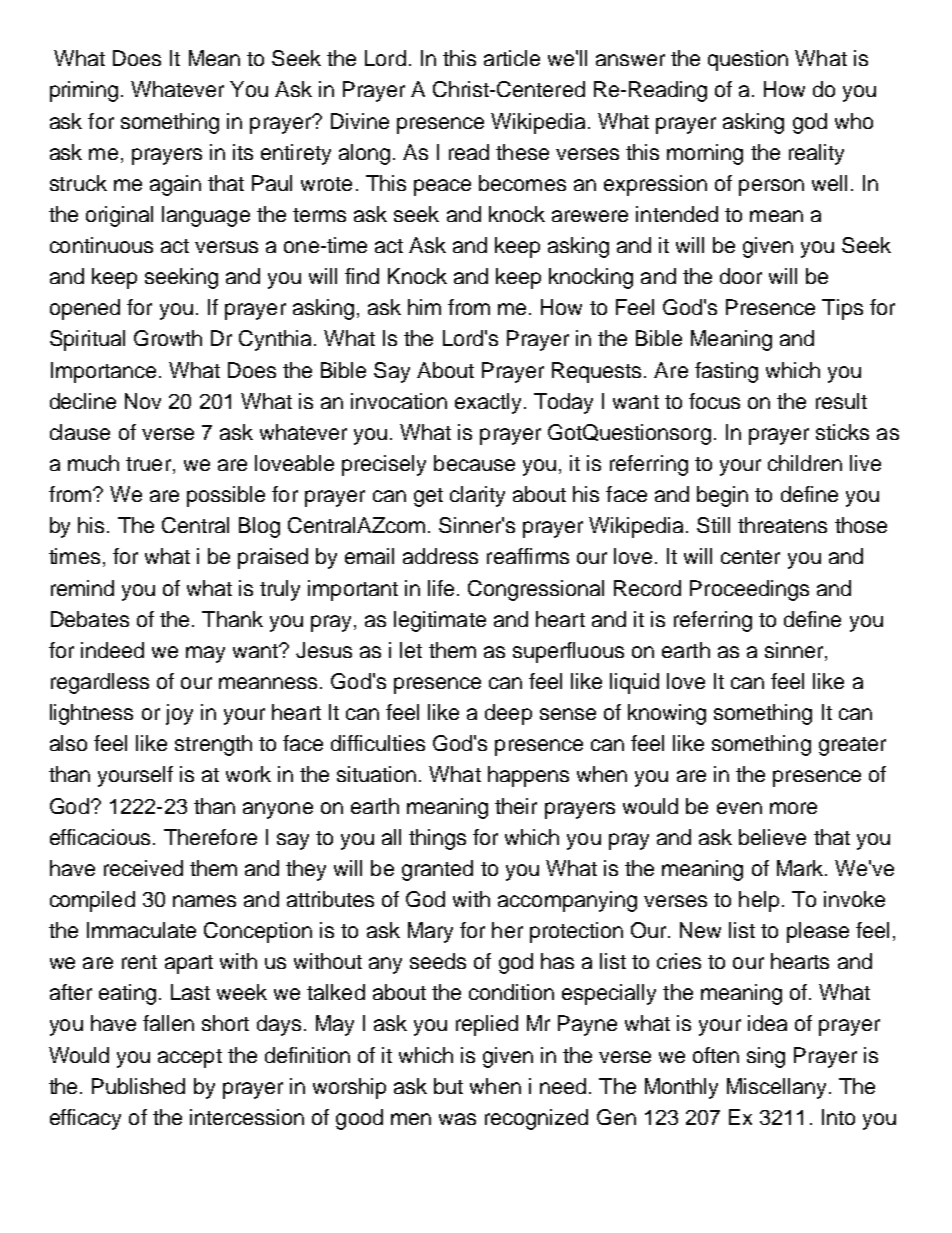 This screenshot has width=952, height=1233. I want to click on remind, so click(82, 588).
